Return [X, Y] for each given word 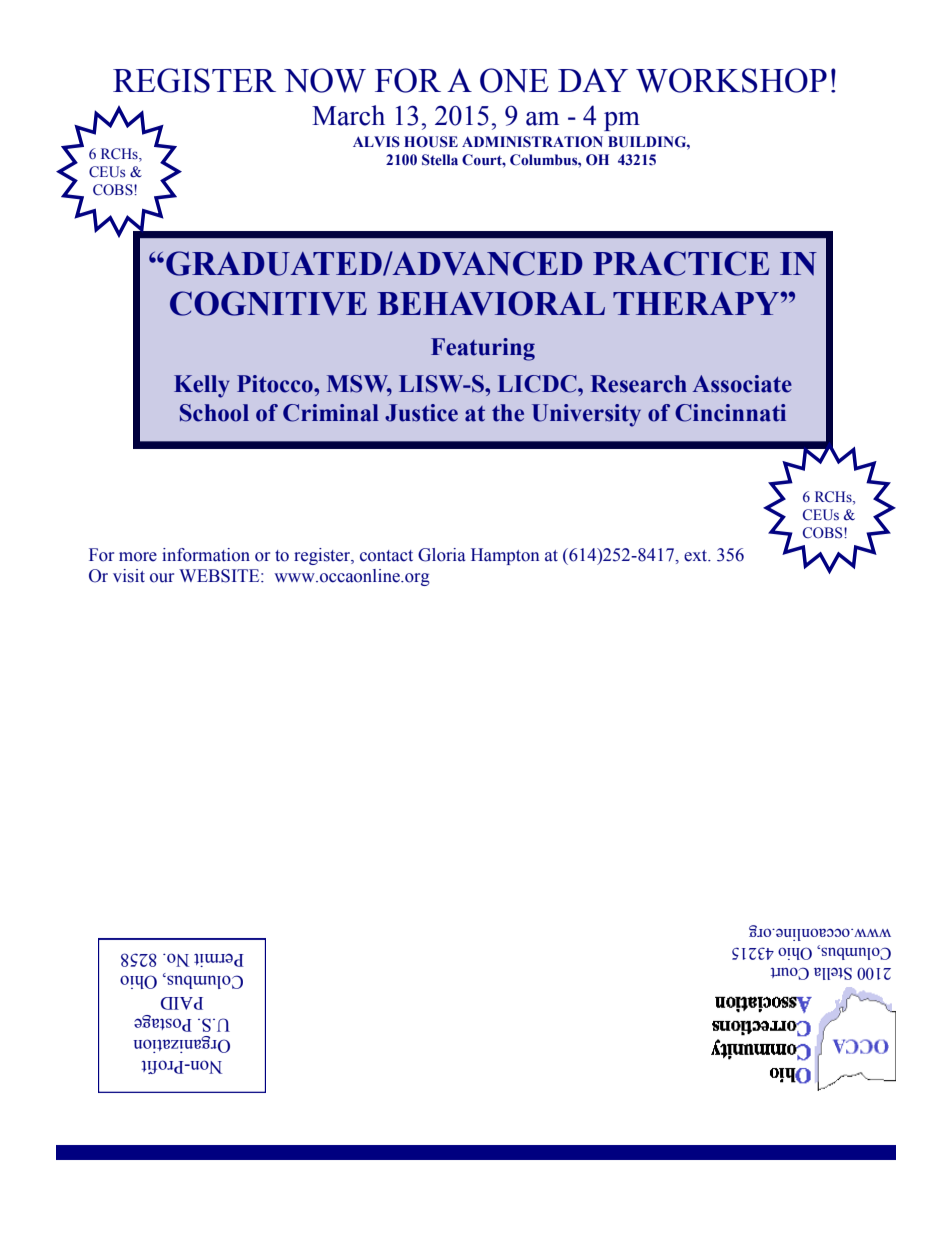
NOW [325, 80]
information [206, 555]
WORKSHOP [731, 80]
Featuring [483, 349]
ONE [514, 80]
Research [639, 384]
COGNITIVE [268, 303]
